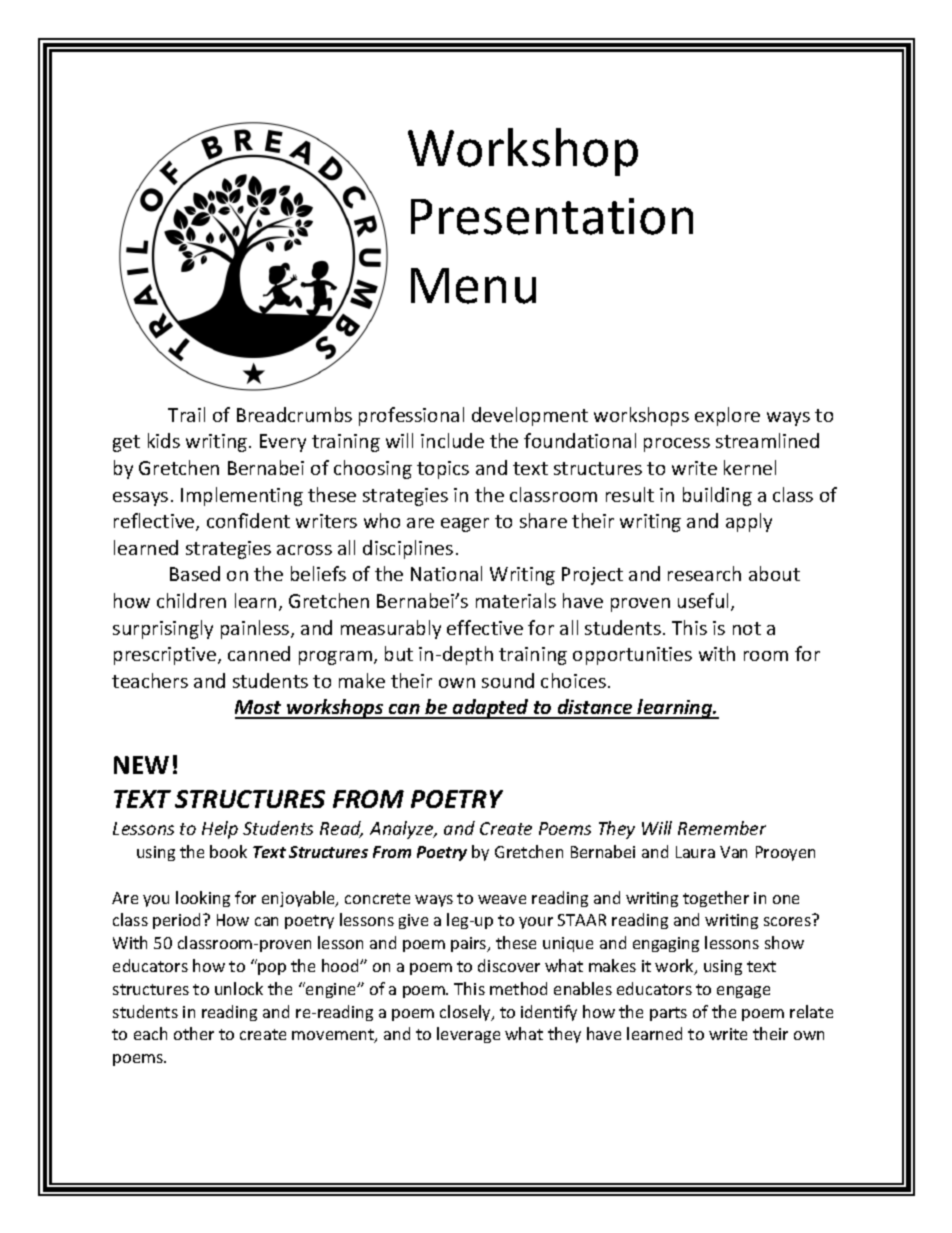 The width and height of the document is (952, 1233). What do you see at coordinates (473, 286) in the document?
I see `Menu` at bounding box center [473, 286].
